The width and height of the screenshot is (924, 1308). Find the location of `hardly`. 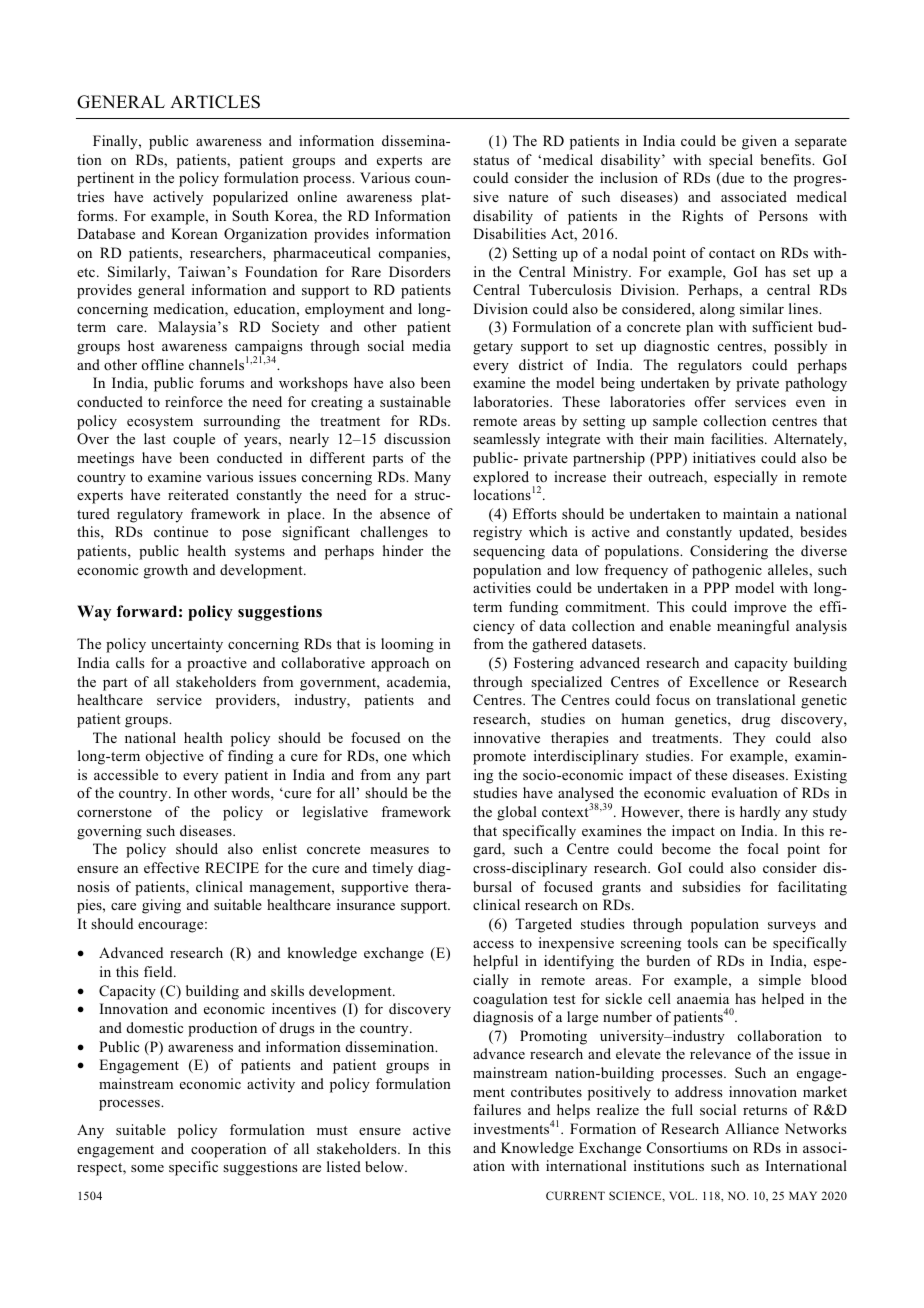

hardly is located at coordinates (760, 813).
